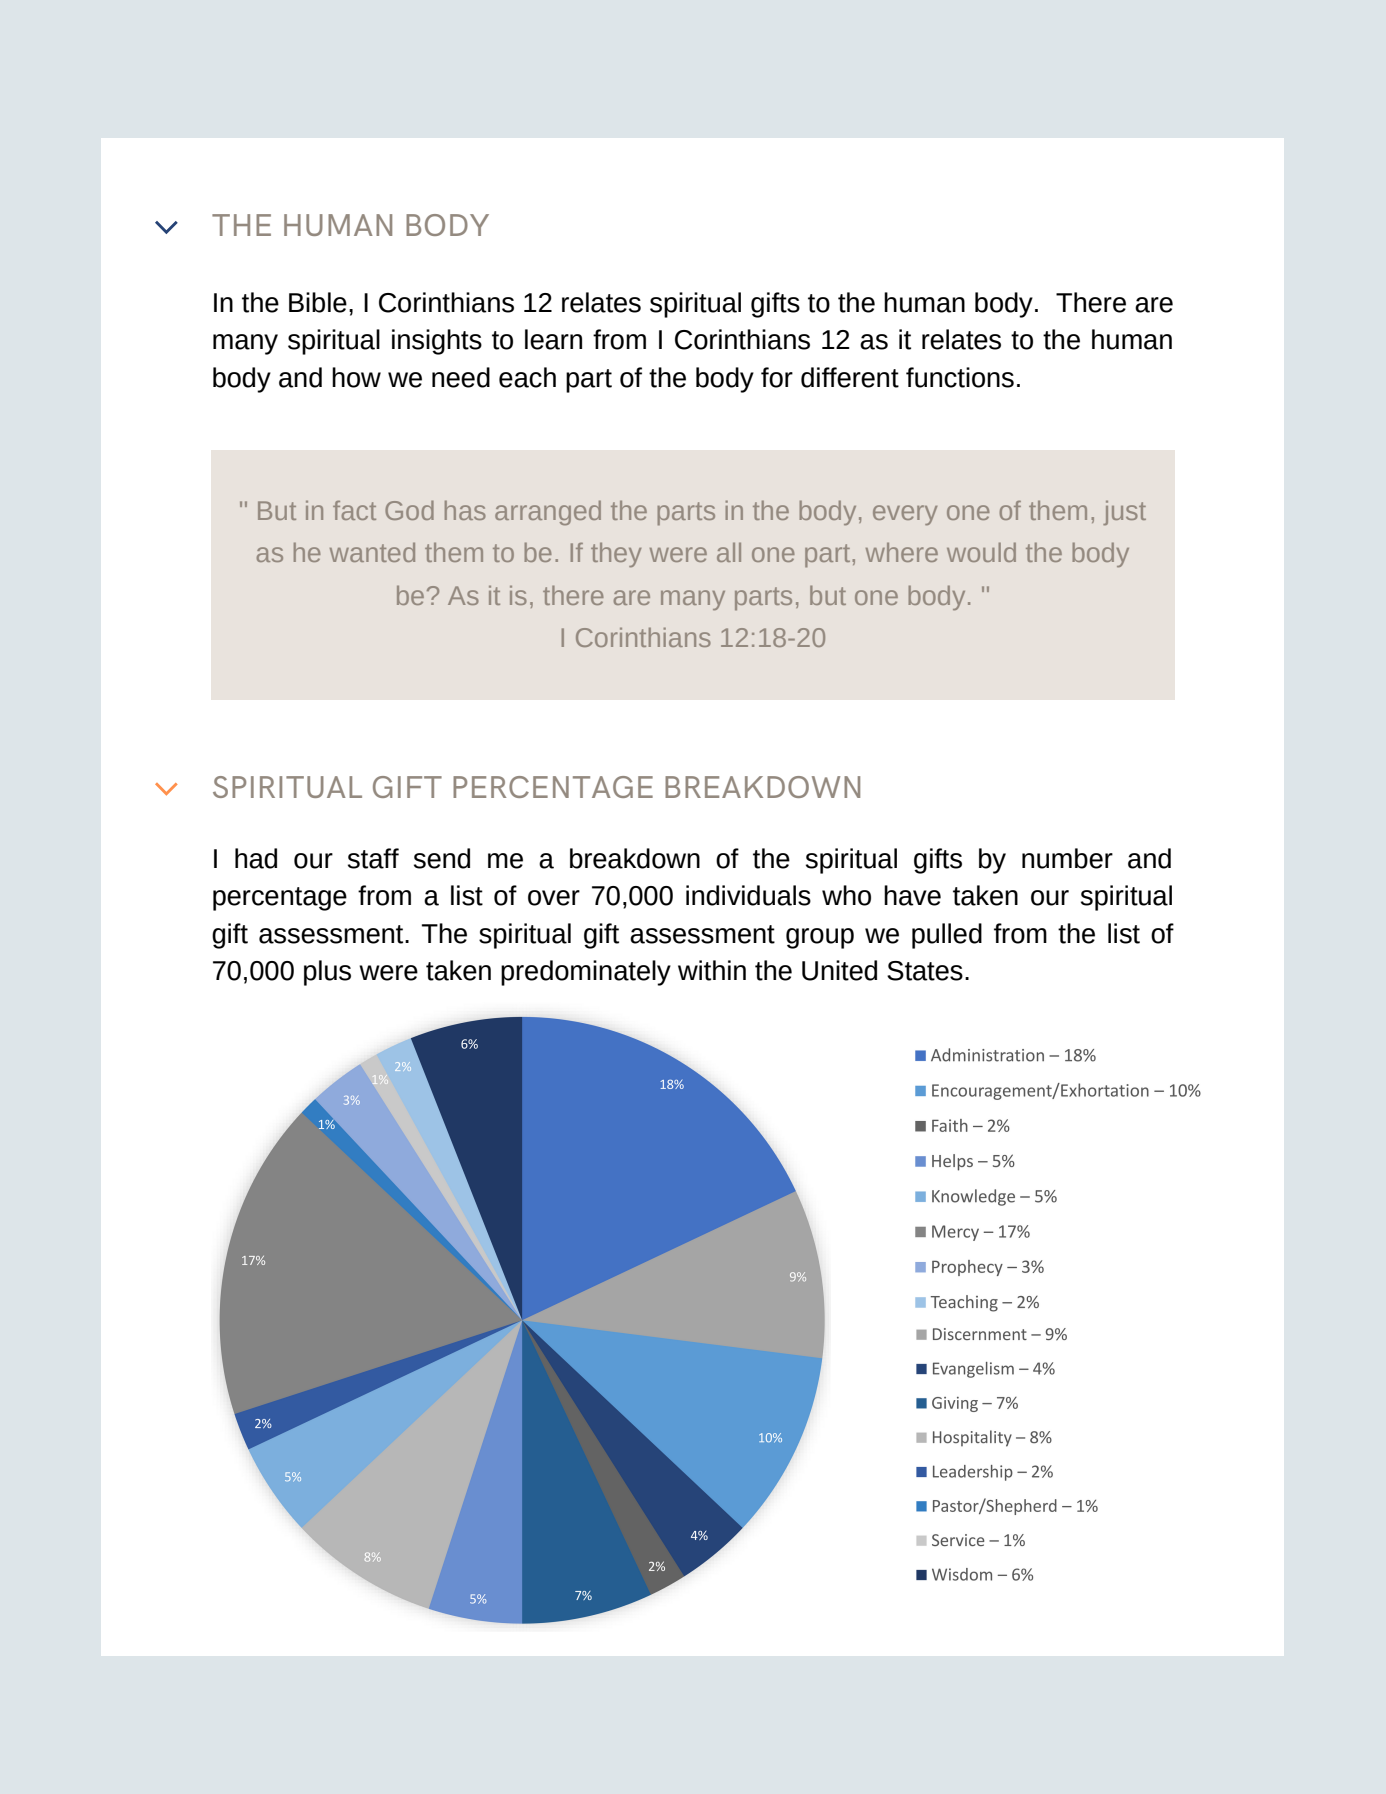 The height and width of the screenshot is (1794, 1386). What do you see at coordinates (960, 377) in the screenshot?
I see `functions` at bounding box center [960, 377].
